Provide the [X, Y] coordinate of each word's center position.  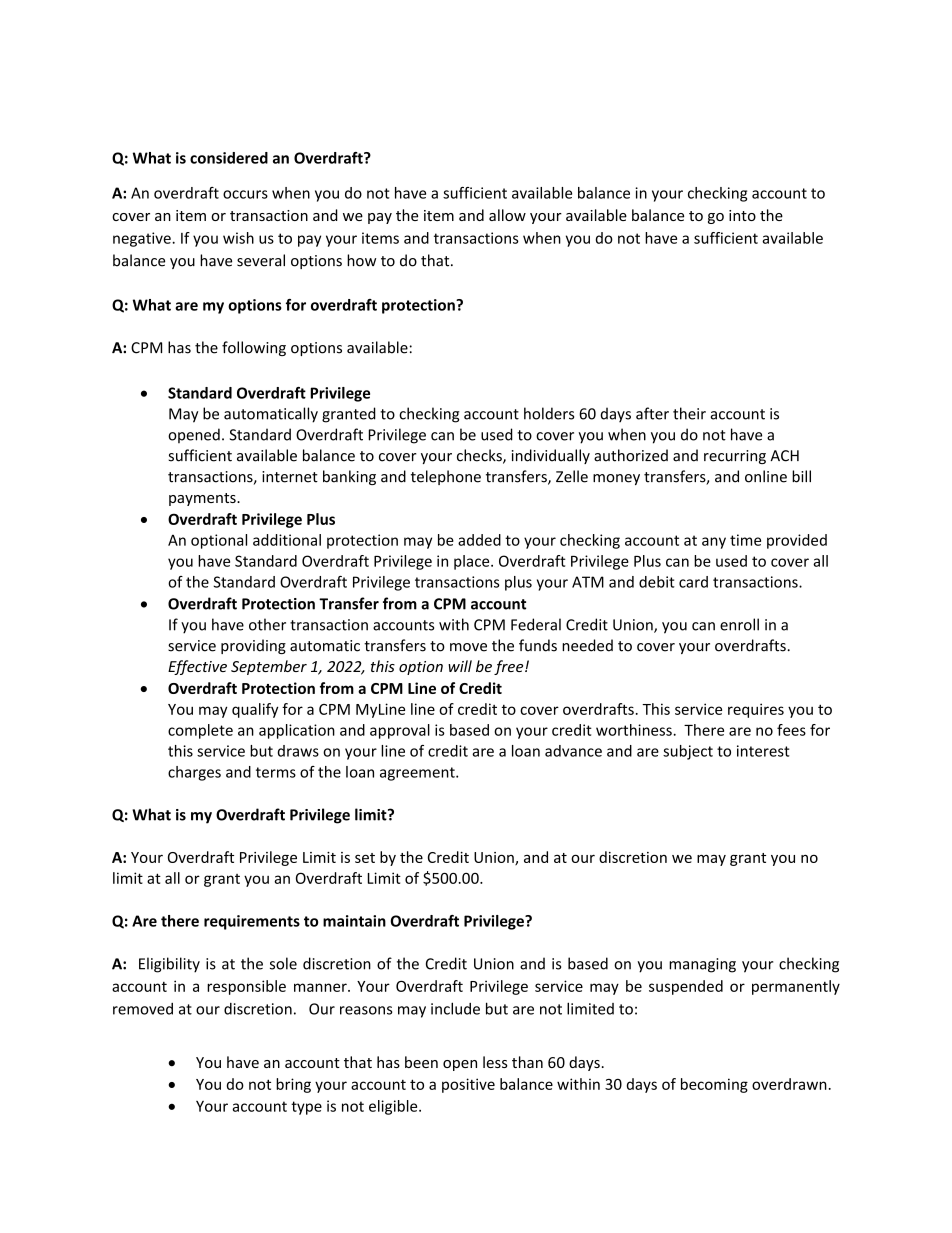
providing [253, 646]
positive [468, 1085]
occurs [245, 194]
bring [293, 1085]
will [460, 666]
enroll [739, 624]
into [742, 215]
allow [507, 215]
